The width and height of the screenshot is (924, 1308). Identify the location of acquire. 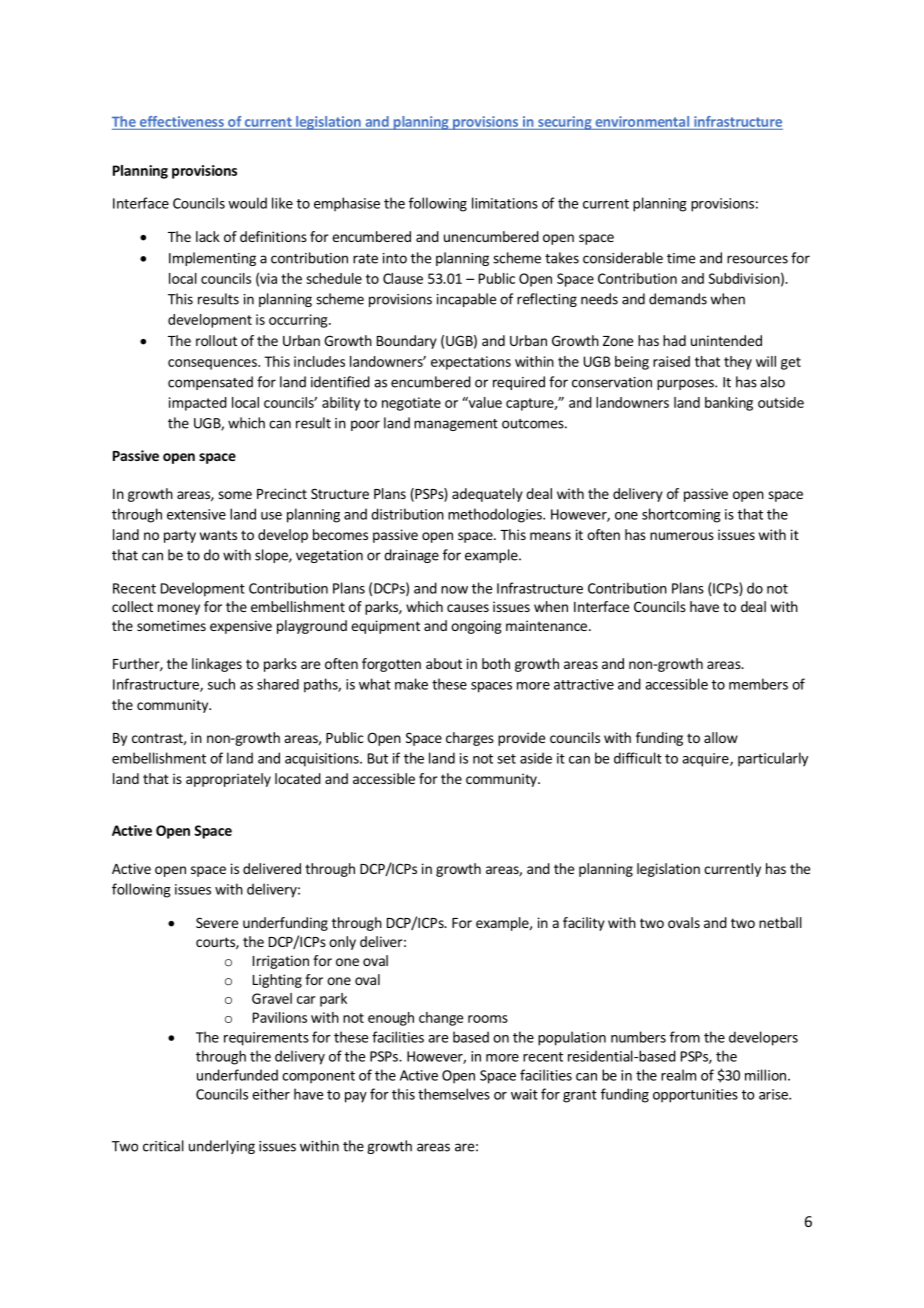
(706, 760).
